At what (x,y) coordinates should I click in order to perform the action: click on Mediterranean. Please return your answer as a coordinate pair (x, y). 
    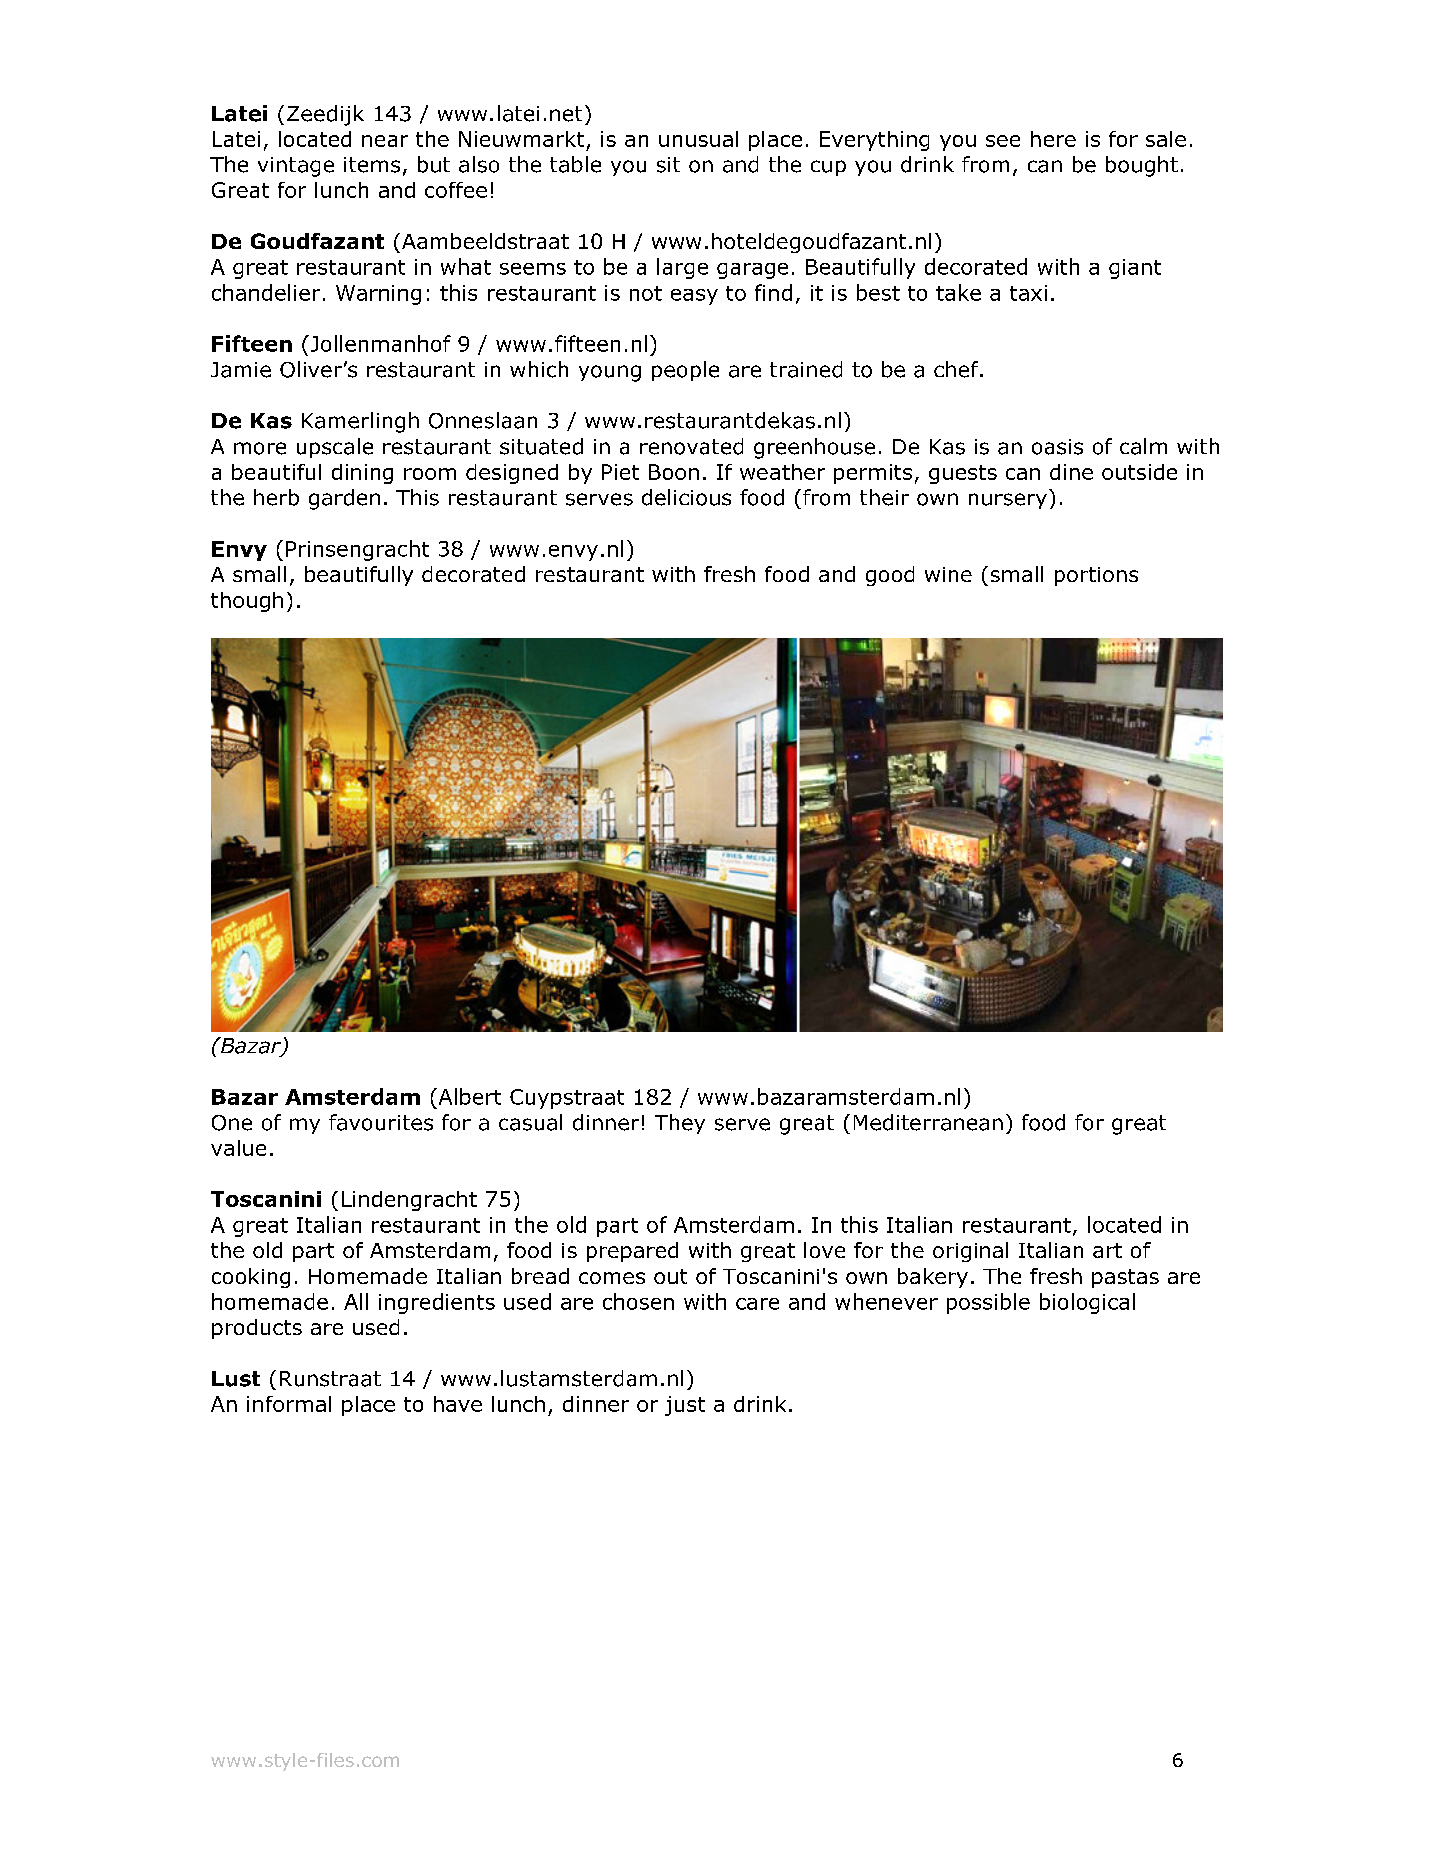
    Looking at the image, I should click on (928, 1122).
